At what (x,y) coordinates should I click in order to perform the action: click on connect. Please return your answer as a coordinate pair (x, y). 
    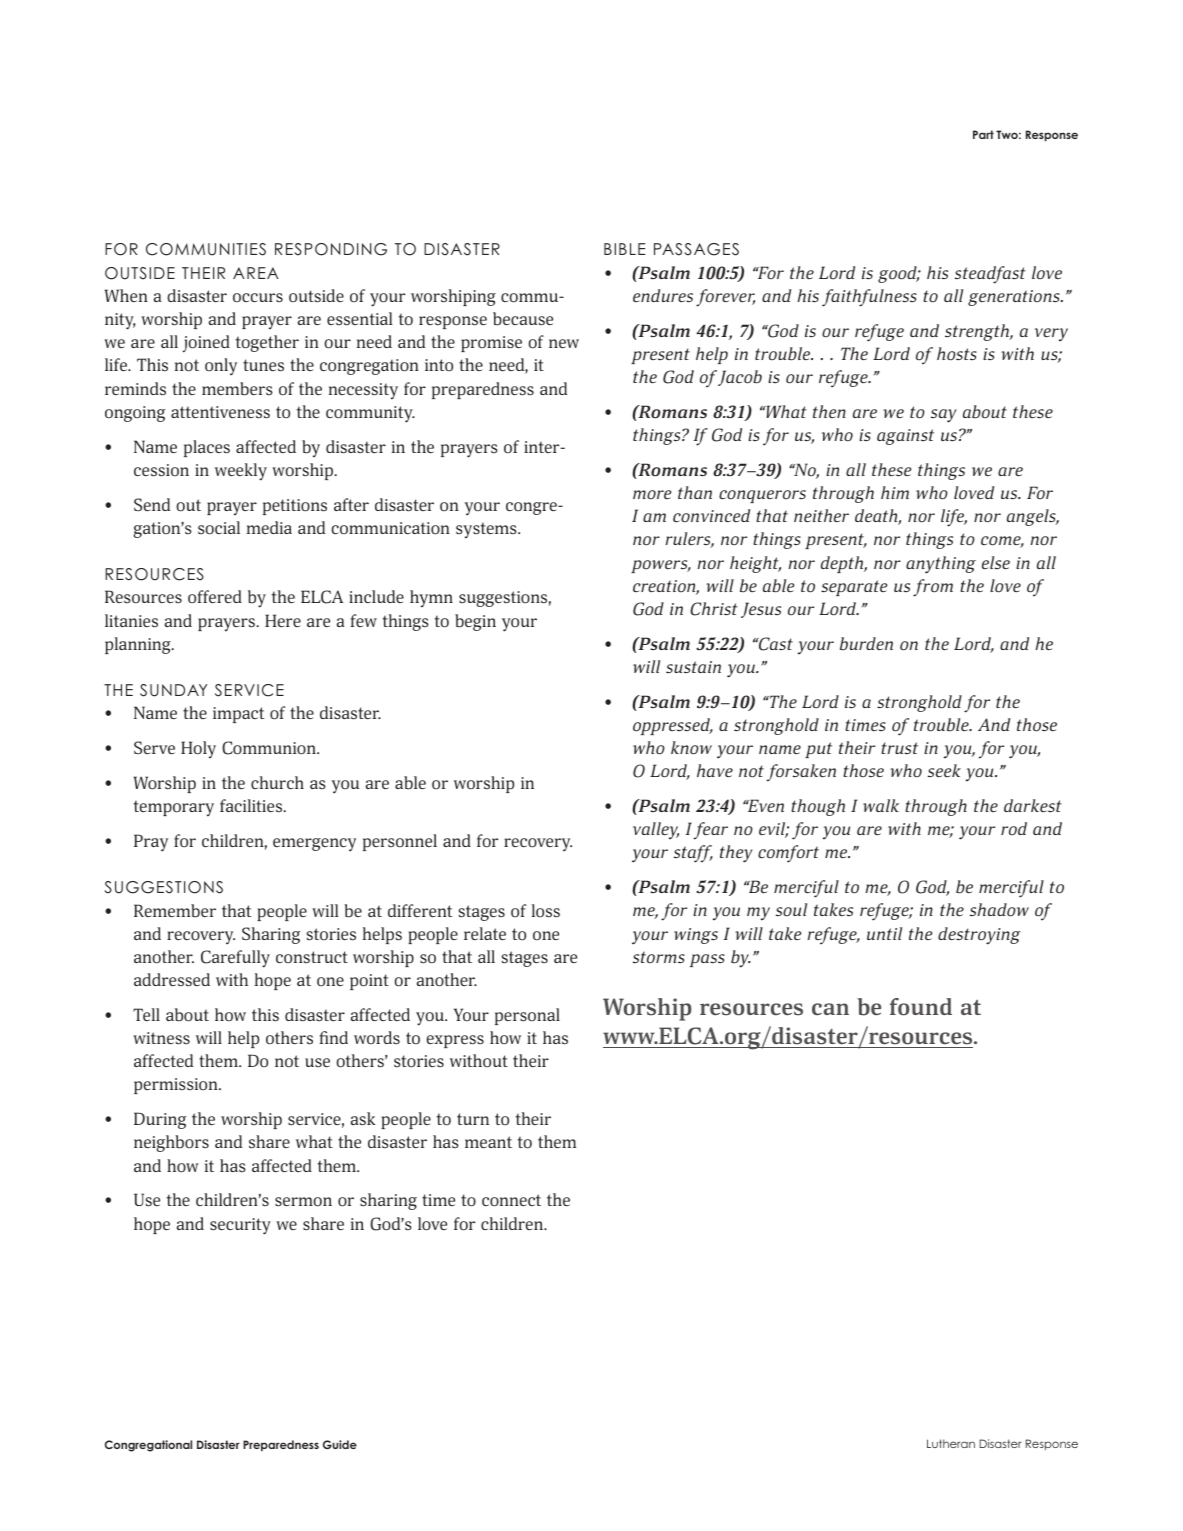
    Looking at the image, I should click on (511, 1200).
